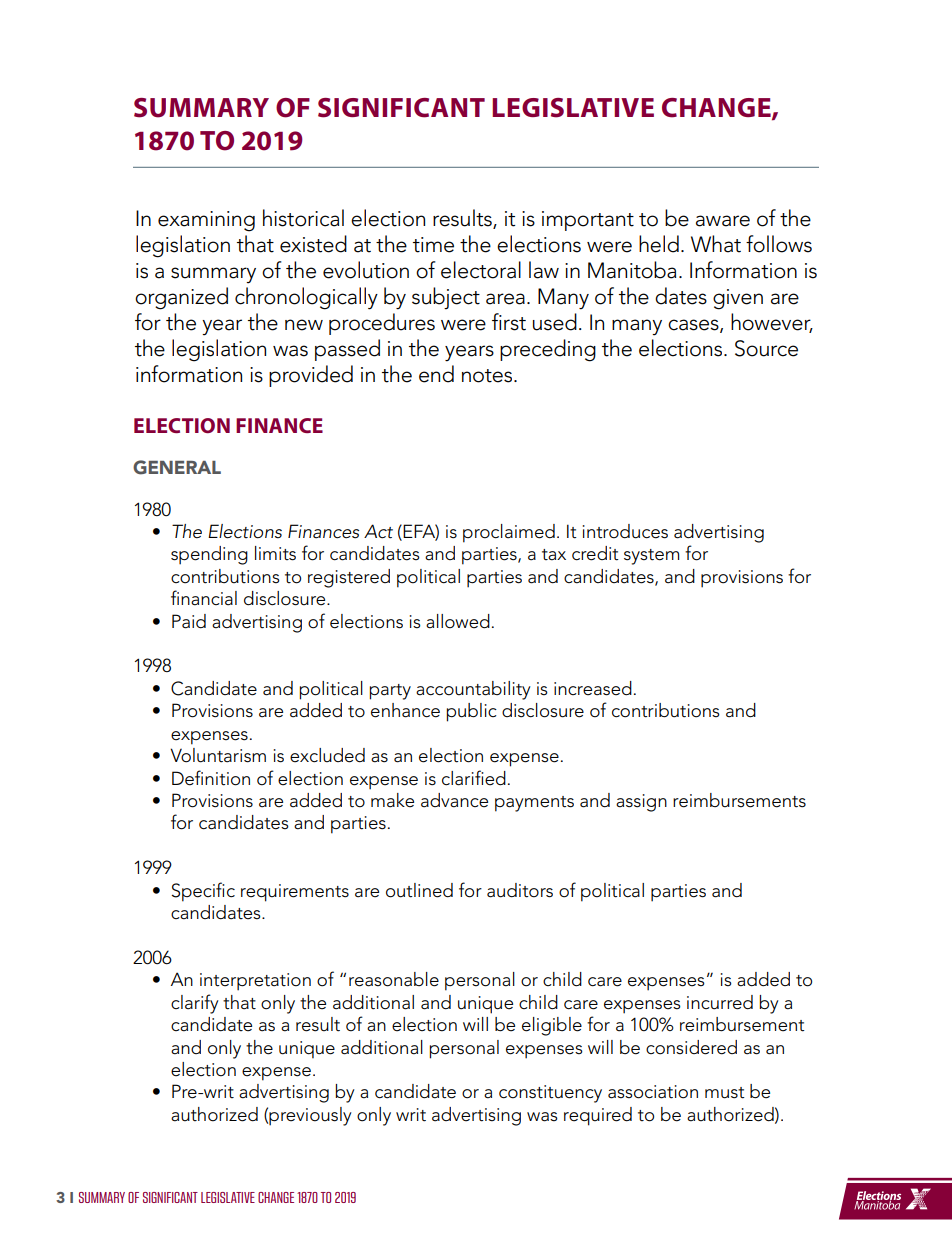 This screenshot has width=952, height=1233. Describe the element at coordinates (433, 245) in the screenshot. I see `time` at that location.
